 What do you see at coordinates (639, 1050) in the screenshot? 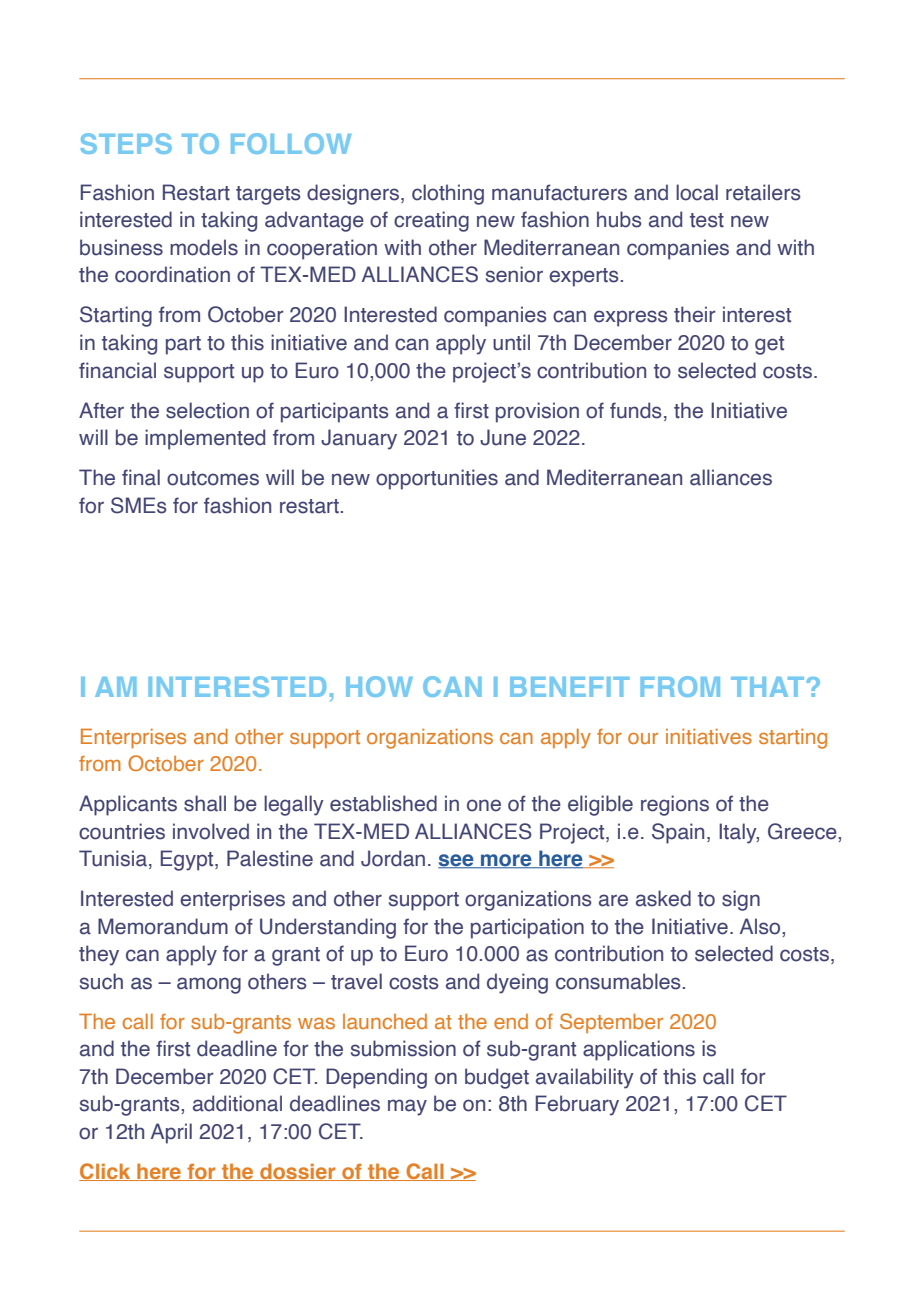
I see `applications` at bounding box center [639, 1050].
